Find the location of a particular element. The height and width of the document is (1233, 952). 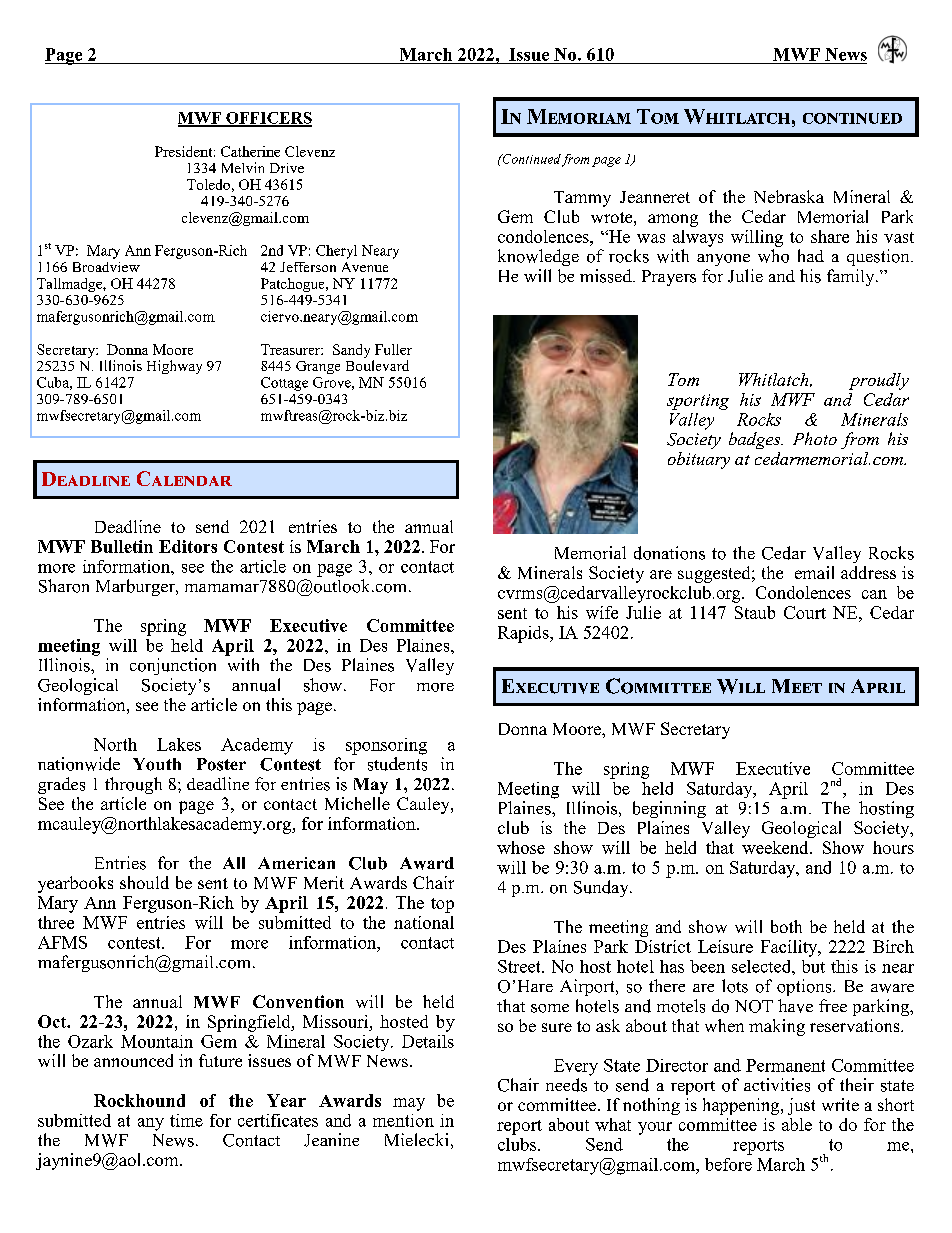

time is located at coordinates (186, 1120).
